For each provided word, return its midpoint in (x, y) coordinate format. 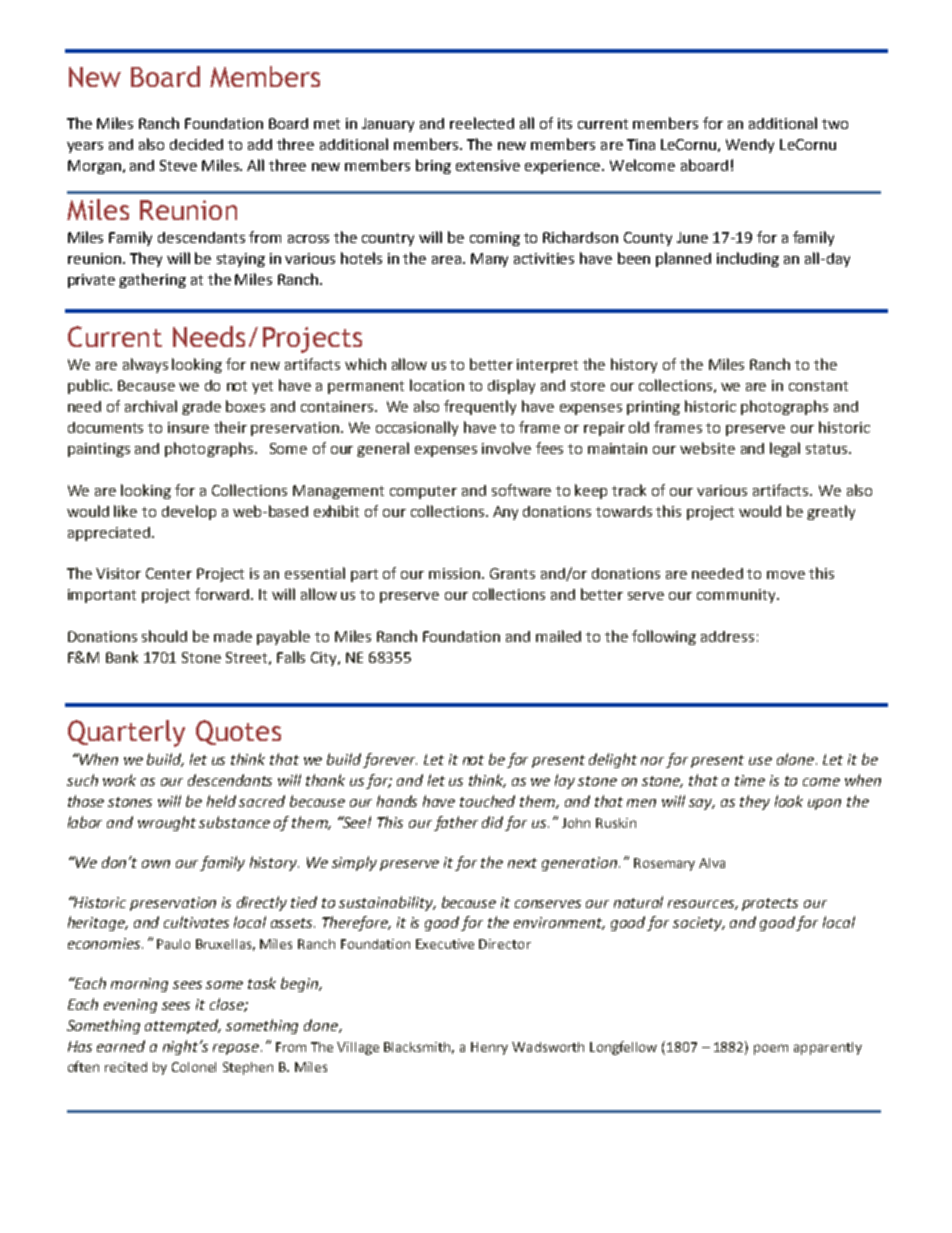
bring (433, 166)
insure (188, 427)
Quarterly (126, 733)
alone (797, 759)
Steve (178, 165)
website (707, 448)
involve (506, 448)
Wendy (750, 146)
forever (390, 760)
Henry (489, 1048)
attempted (183, 1026)
